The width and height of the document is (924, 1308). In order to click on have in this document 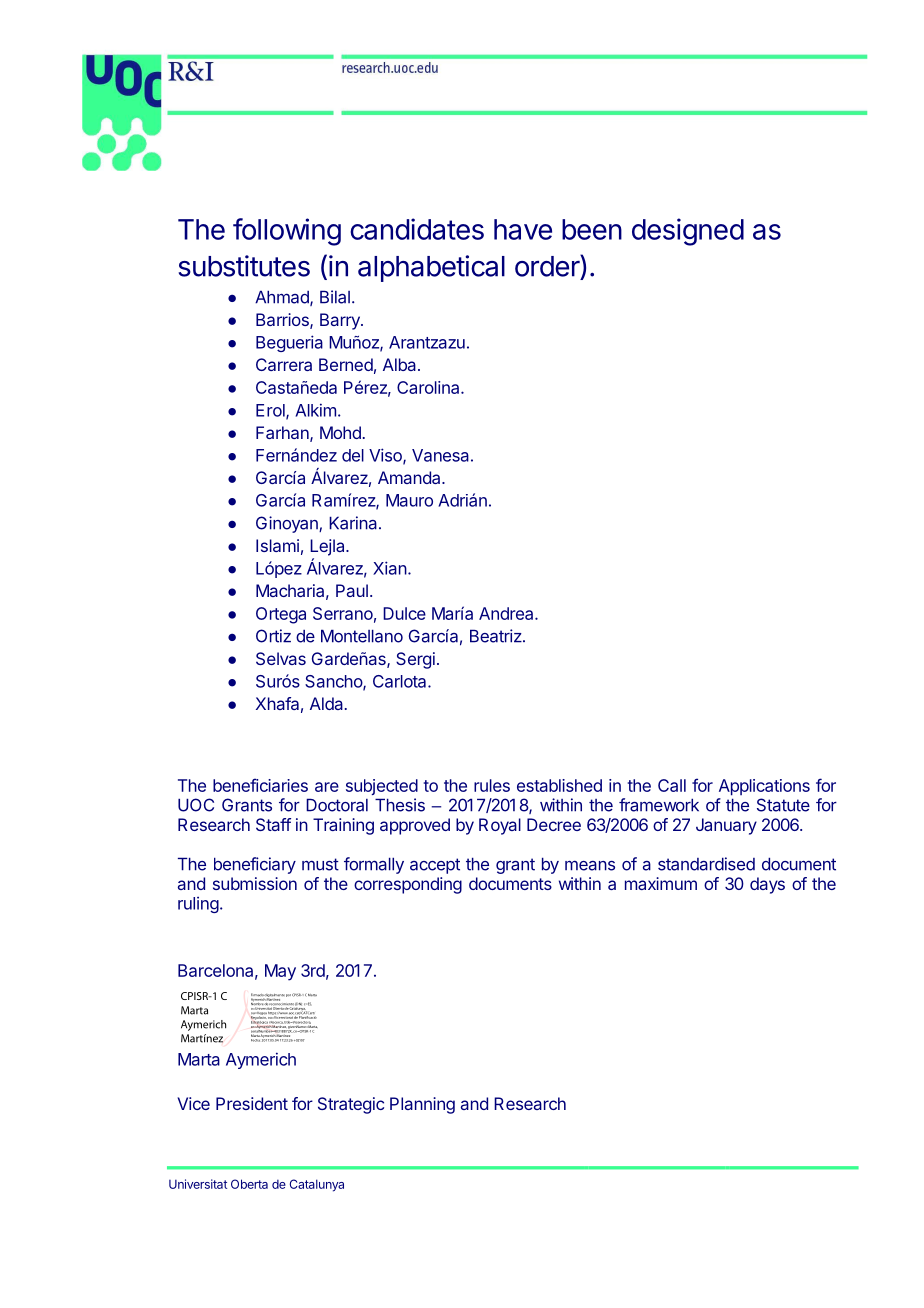, I will do `click(523, 229)`.
